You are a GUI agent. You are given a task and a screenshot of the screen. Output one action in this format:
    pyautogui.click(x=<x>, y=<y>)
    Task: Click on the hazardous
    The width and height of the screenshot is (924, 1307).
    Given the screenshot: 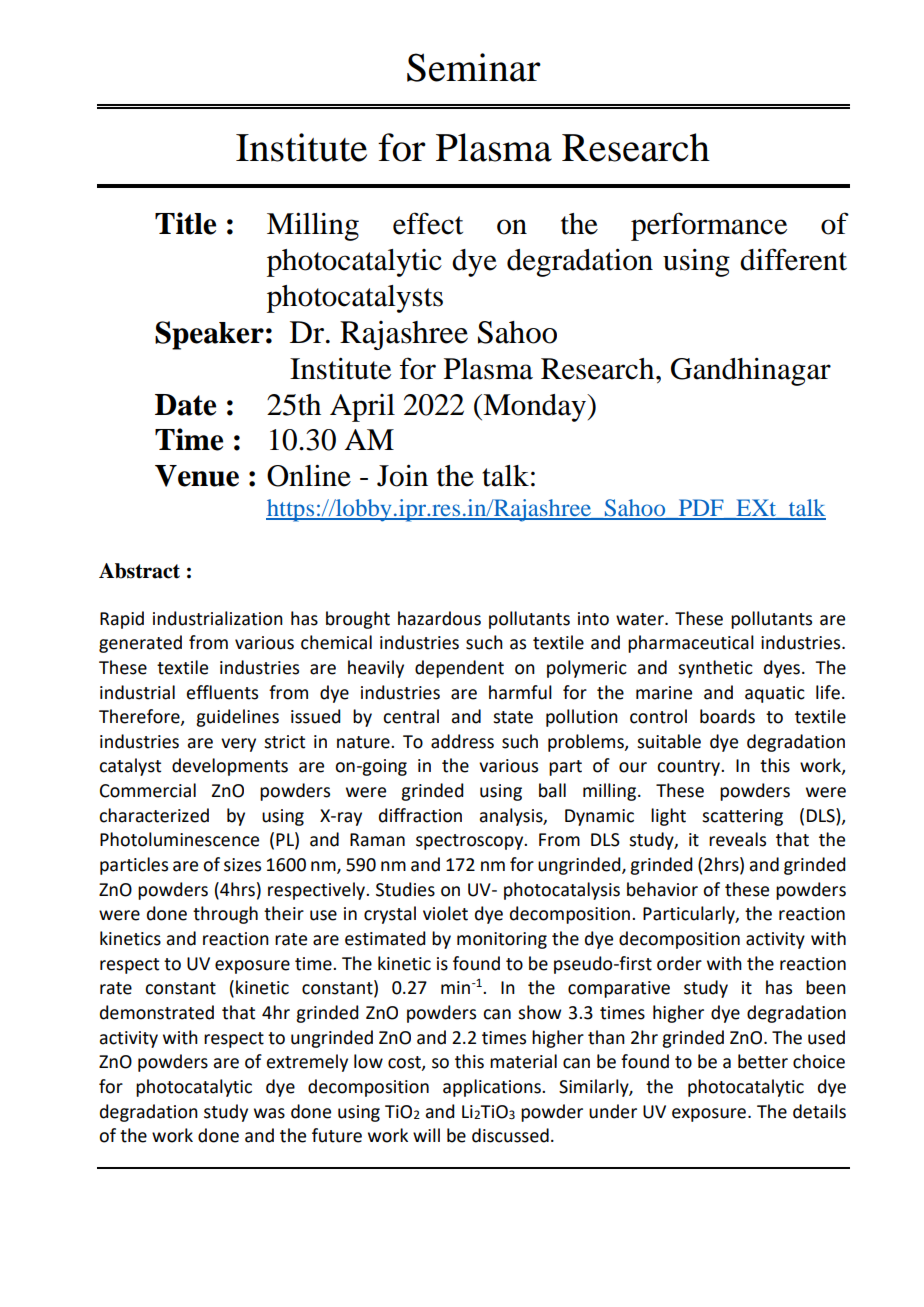 What is the action you would take?
    pyautogui.click(x=439, y=618)
